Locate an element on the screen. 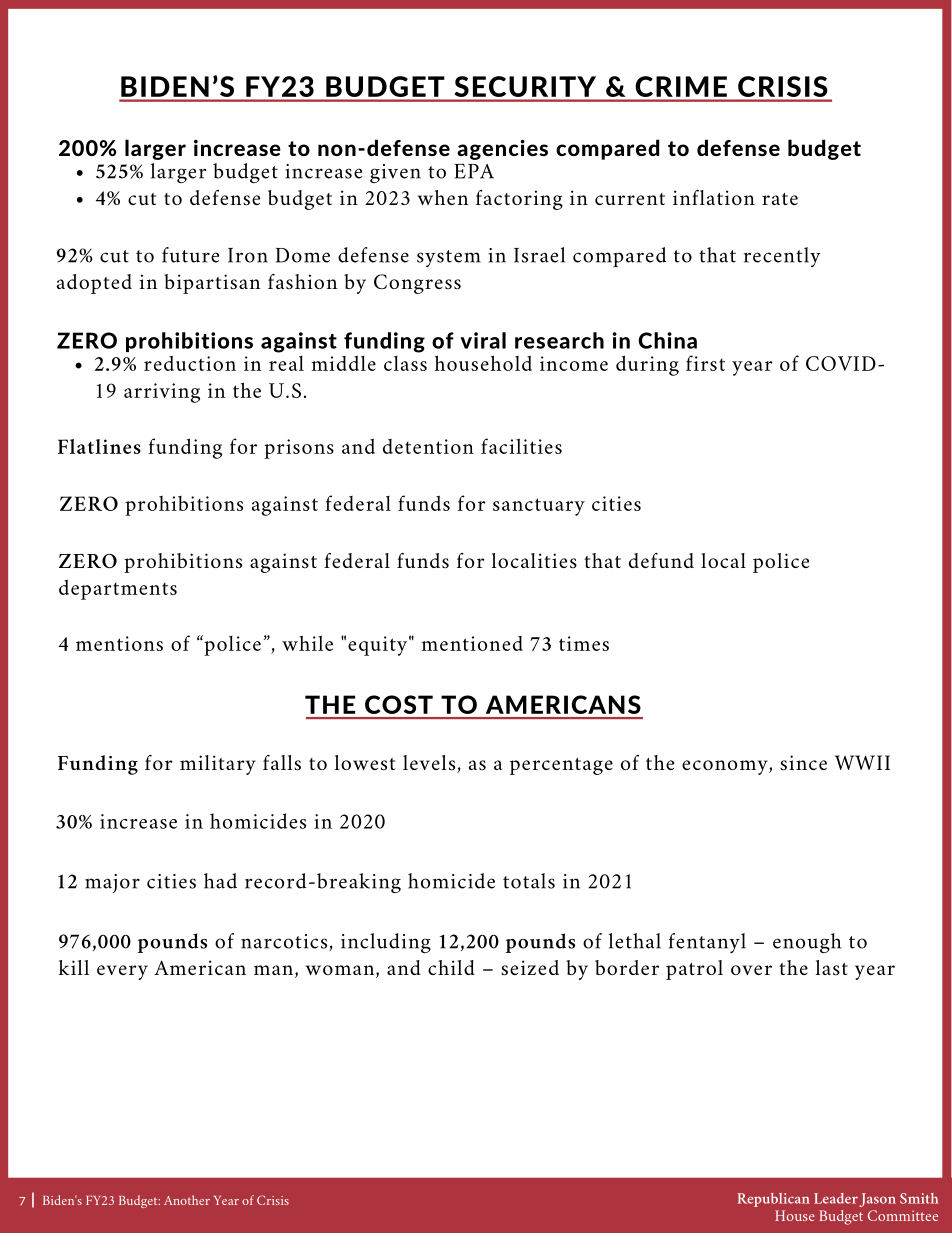  reduction is located at coordinates (190, 363).
